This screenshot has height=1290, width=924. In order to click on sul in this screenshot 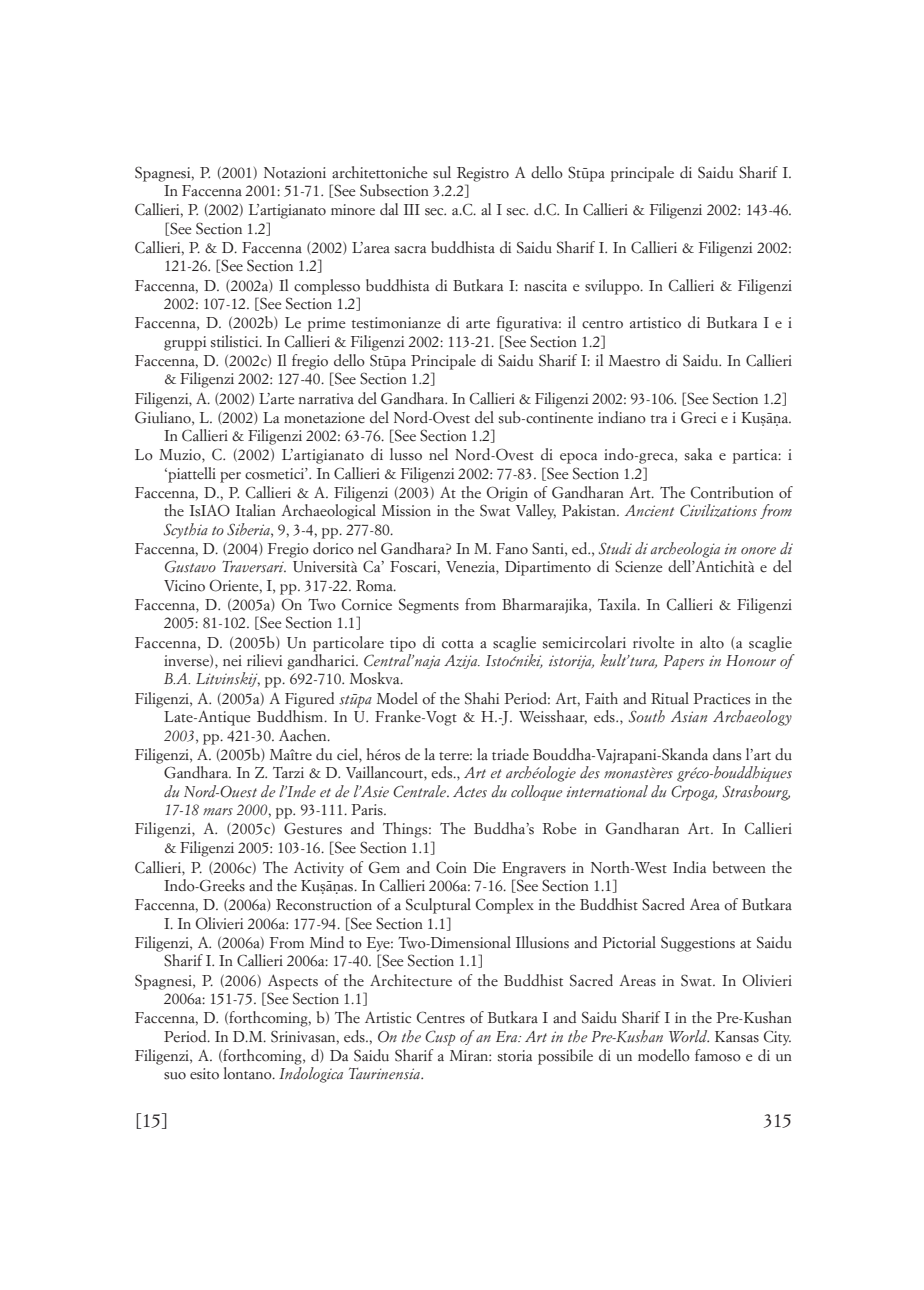, I will do `click(442, 172)`.
